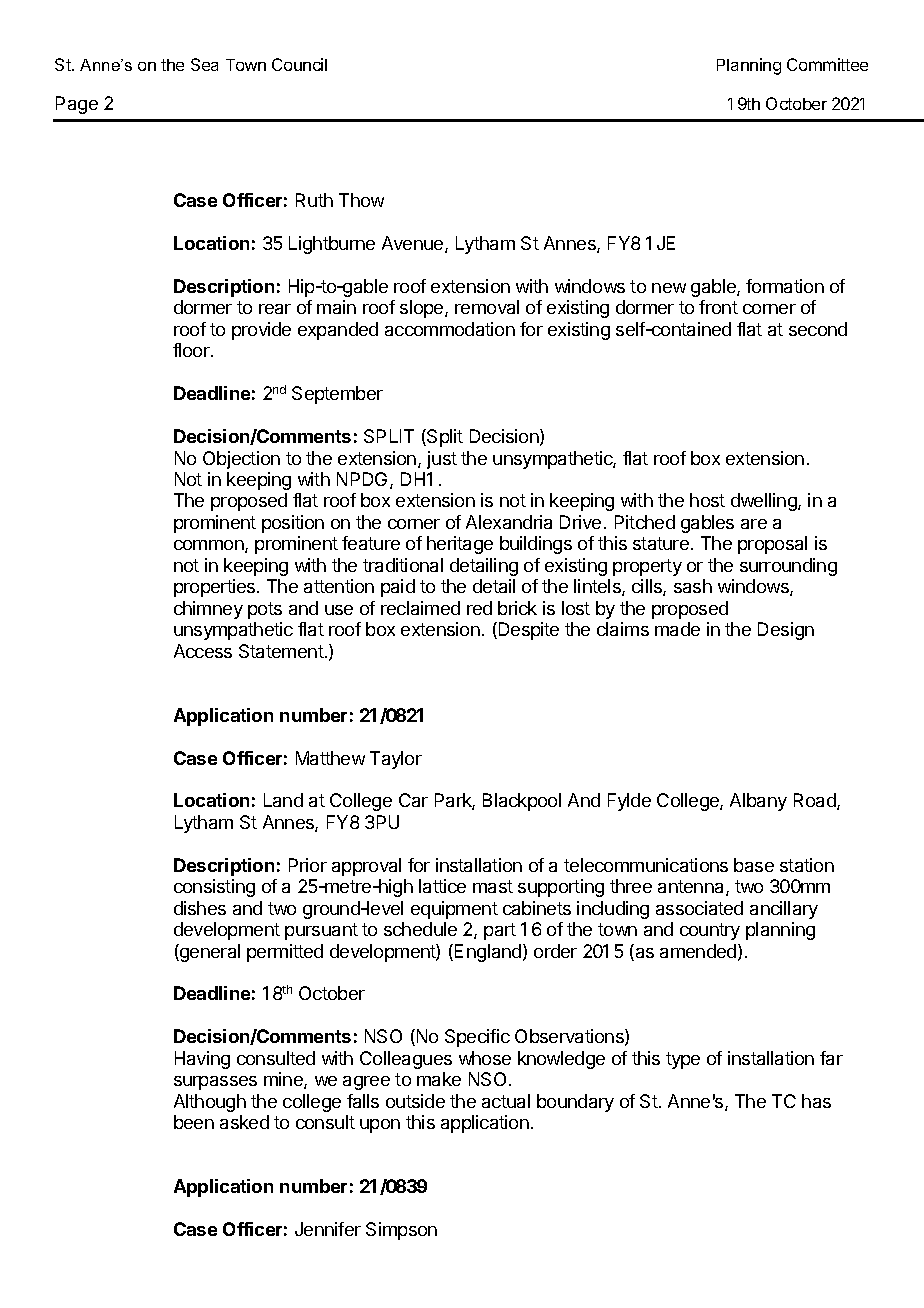 Image resolution: width=924 pixels, height=1308 pixels. What do you see at coordinates (361, 200) in the image?
I see `Thow` at bounding box center [361, 200].
